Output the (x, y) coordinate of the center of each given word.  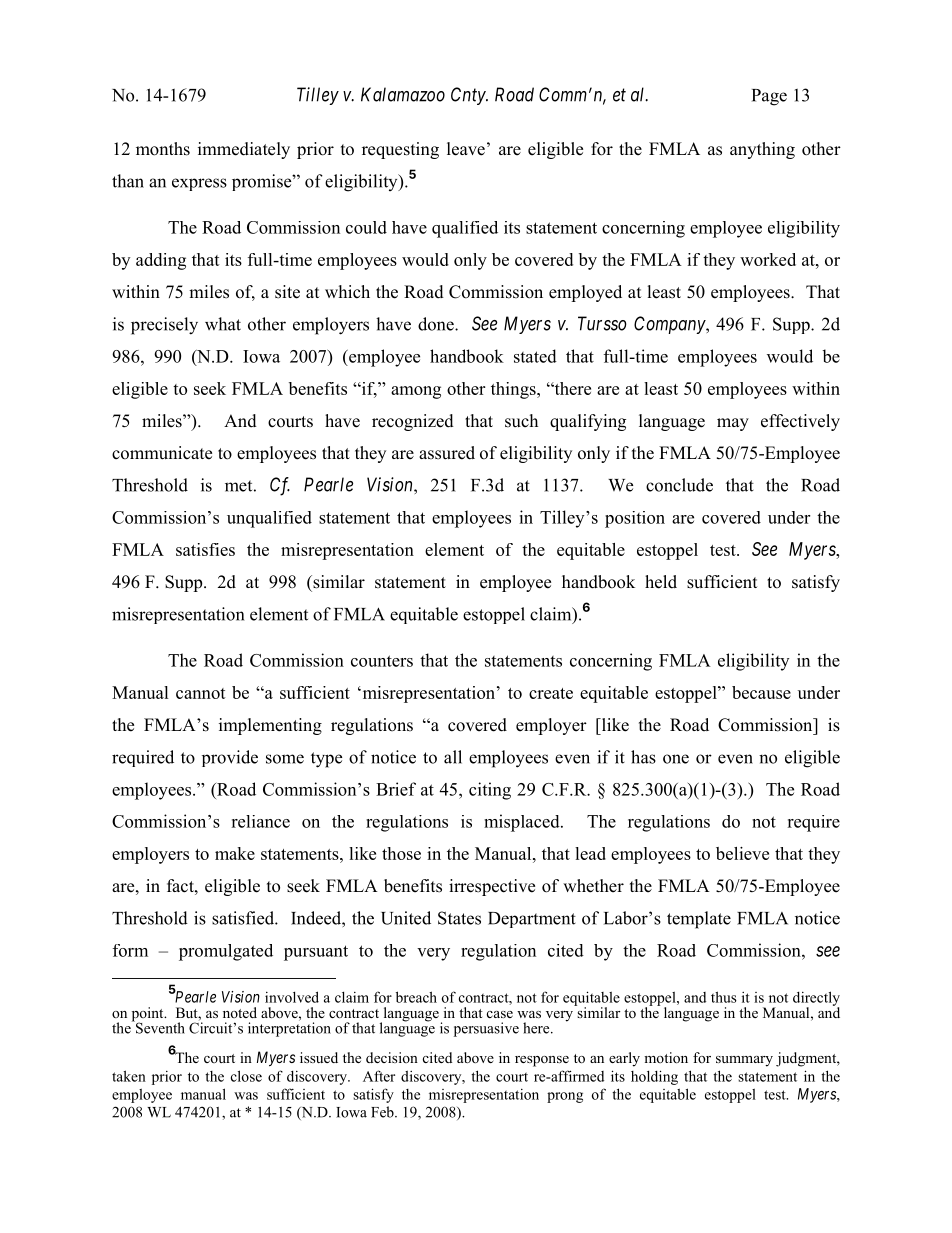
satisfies (205, 549)
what (223, 324)
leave (466, 149)
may (733, 424)
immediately (244, 150)
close (246, 1076)
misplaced (523, 823)
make (235, 853)
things (514, 390)
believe (742, 853)
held (661, 582)
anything (762, 150)
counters (382, 661)
